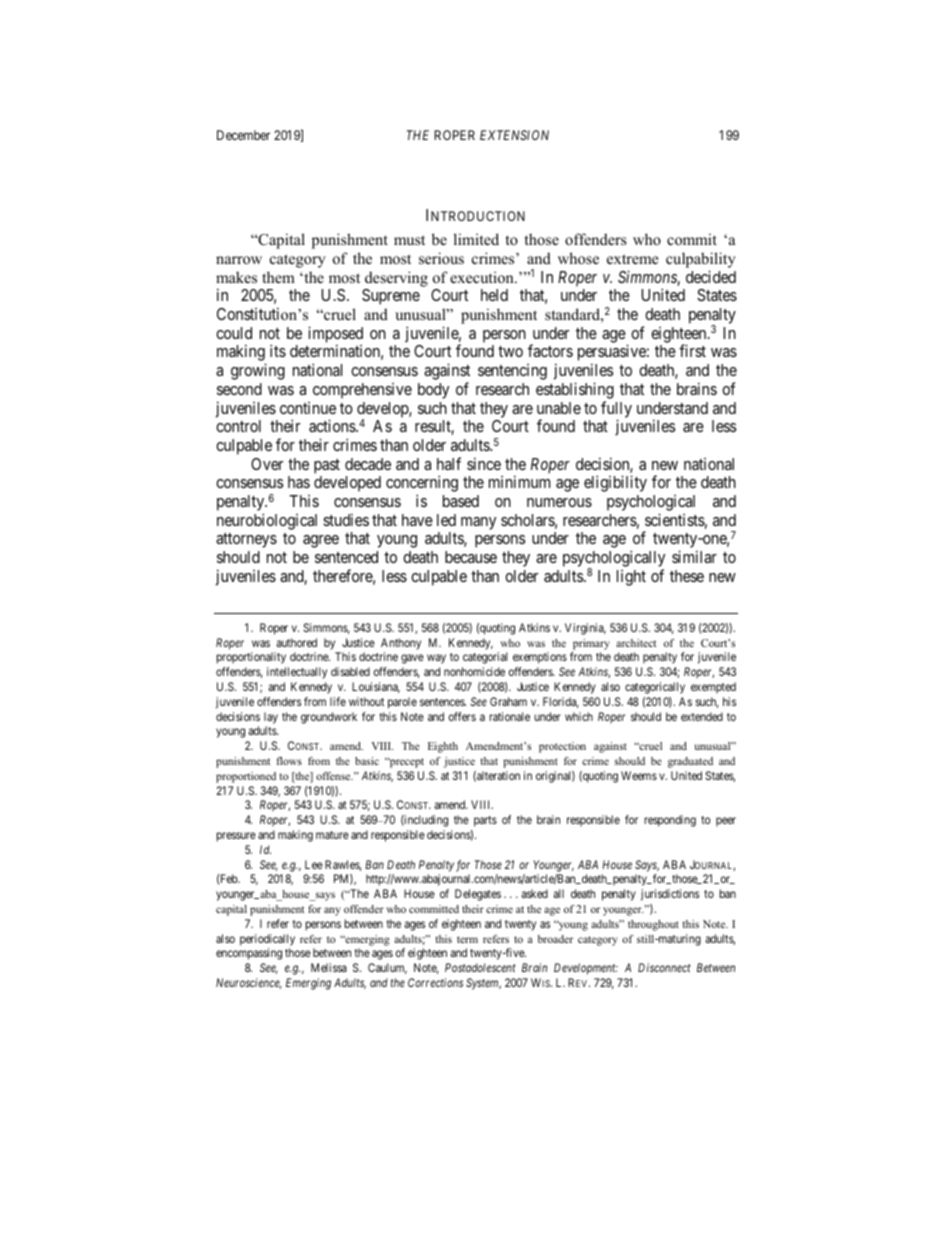 The width and height of the page is (952, 1233). I want to click on flows, so click(289, 761).
